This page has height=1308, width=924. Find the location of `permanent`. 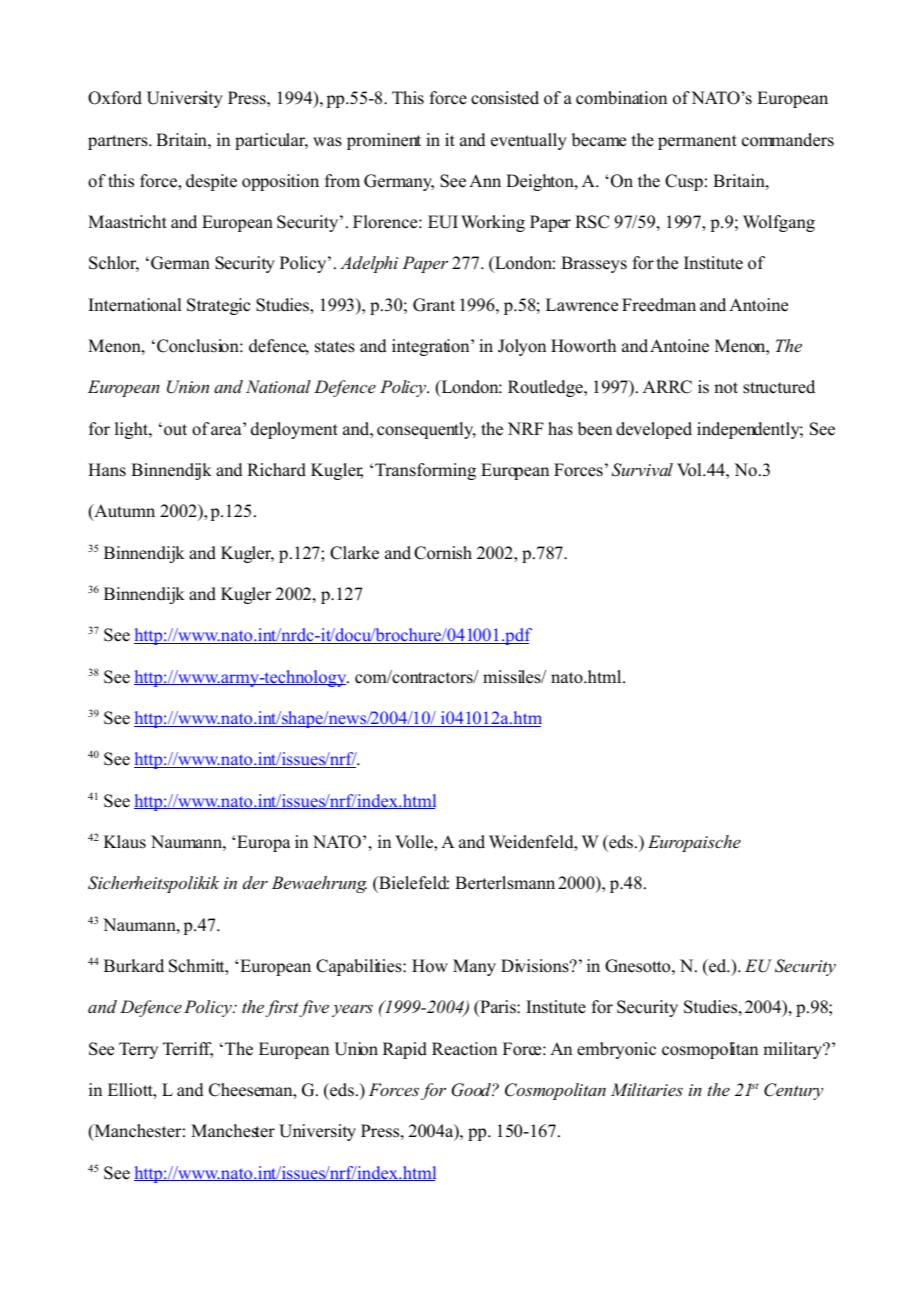

permanent is located at coordinates (697, 142).
